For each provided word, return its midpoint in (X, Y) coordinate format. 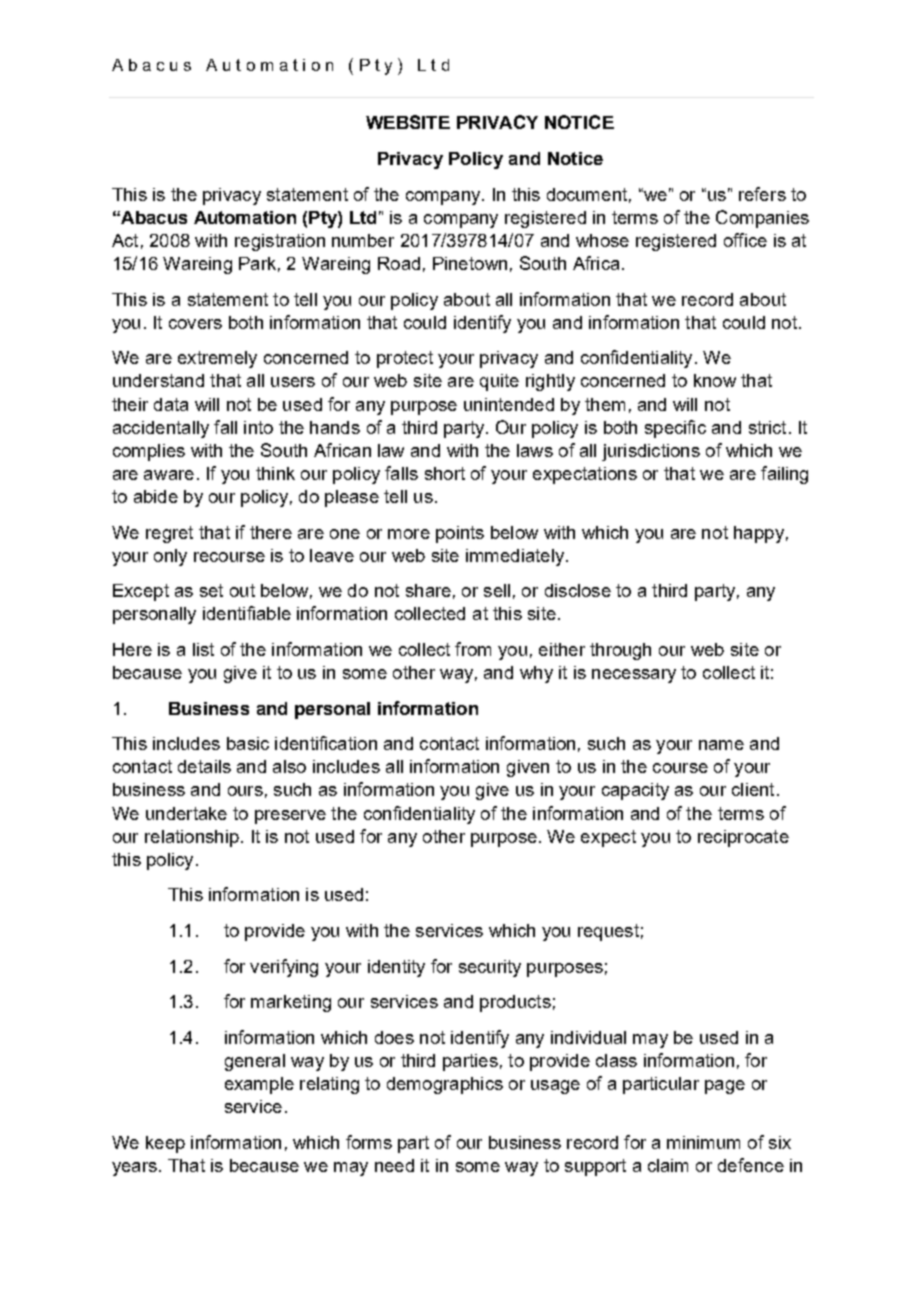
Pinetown (470, 263)
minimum (703, 1142)
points (460, 534)
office (745, 240)
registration (280, 242)
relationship (192, 838)
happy (759, 534)
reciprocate (743, 838)
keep (165, 1144)
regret (169, 534)
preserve (290, 817)
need (394, 1165)
